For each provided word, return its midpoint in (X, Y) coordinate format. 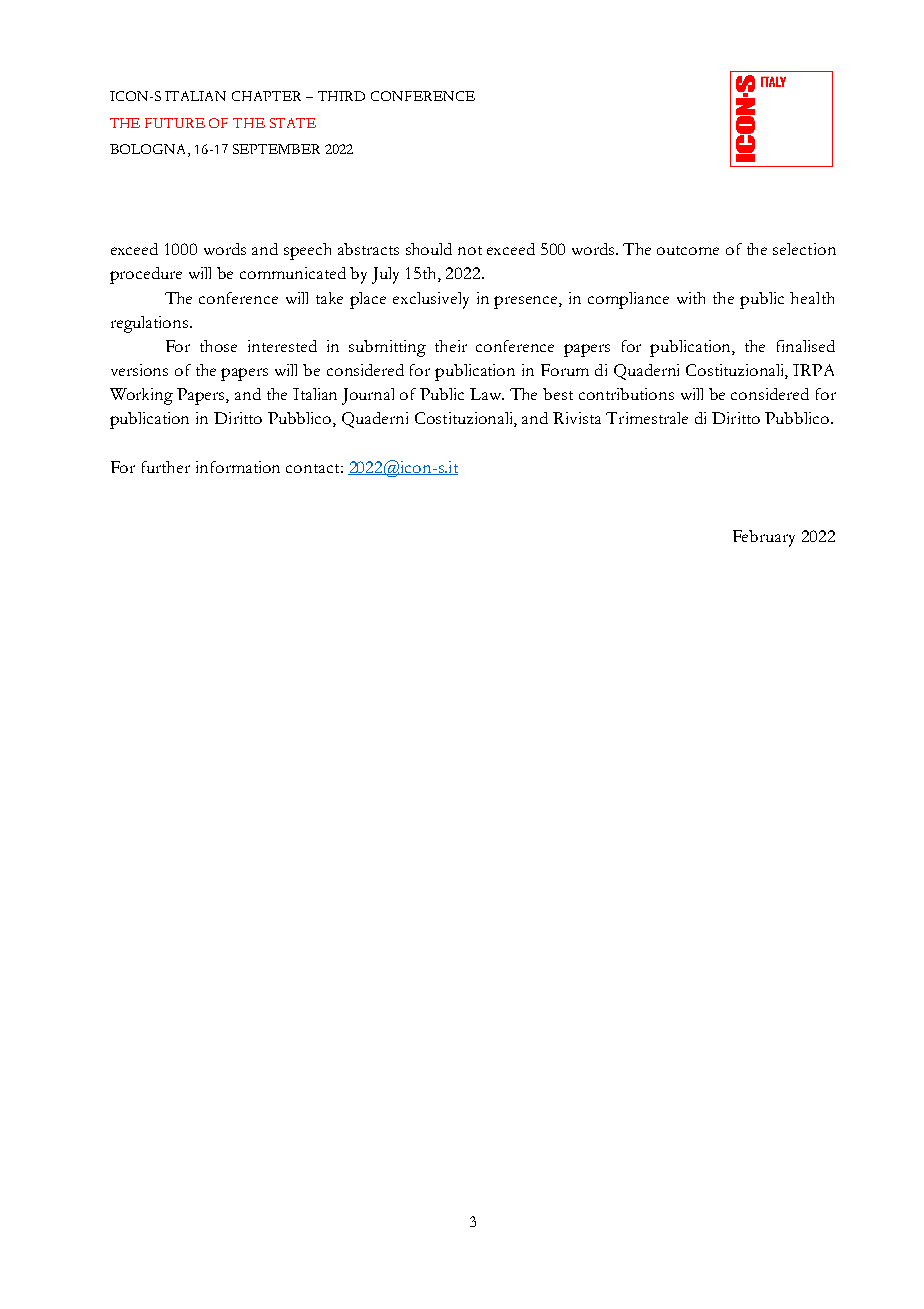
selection (804, 249)
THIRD (341, 96)
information (238, 467)
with (691, 298)
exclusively (431, 300)
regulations (151, 324)
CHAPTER (266, 96)
